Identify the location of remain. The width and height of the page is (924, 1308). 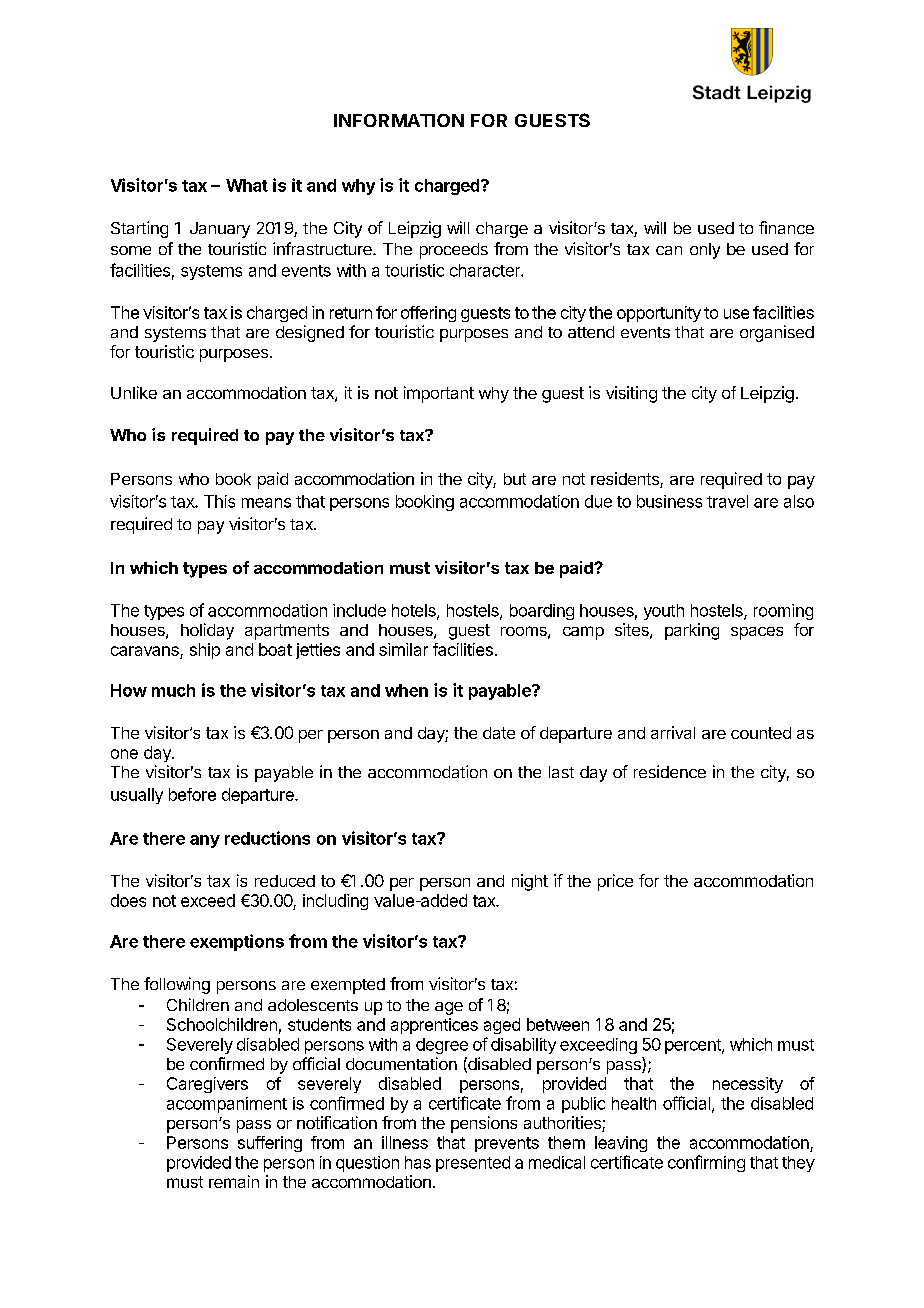
(234, 1181).
